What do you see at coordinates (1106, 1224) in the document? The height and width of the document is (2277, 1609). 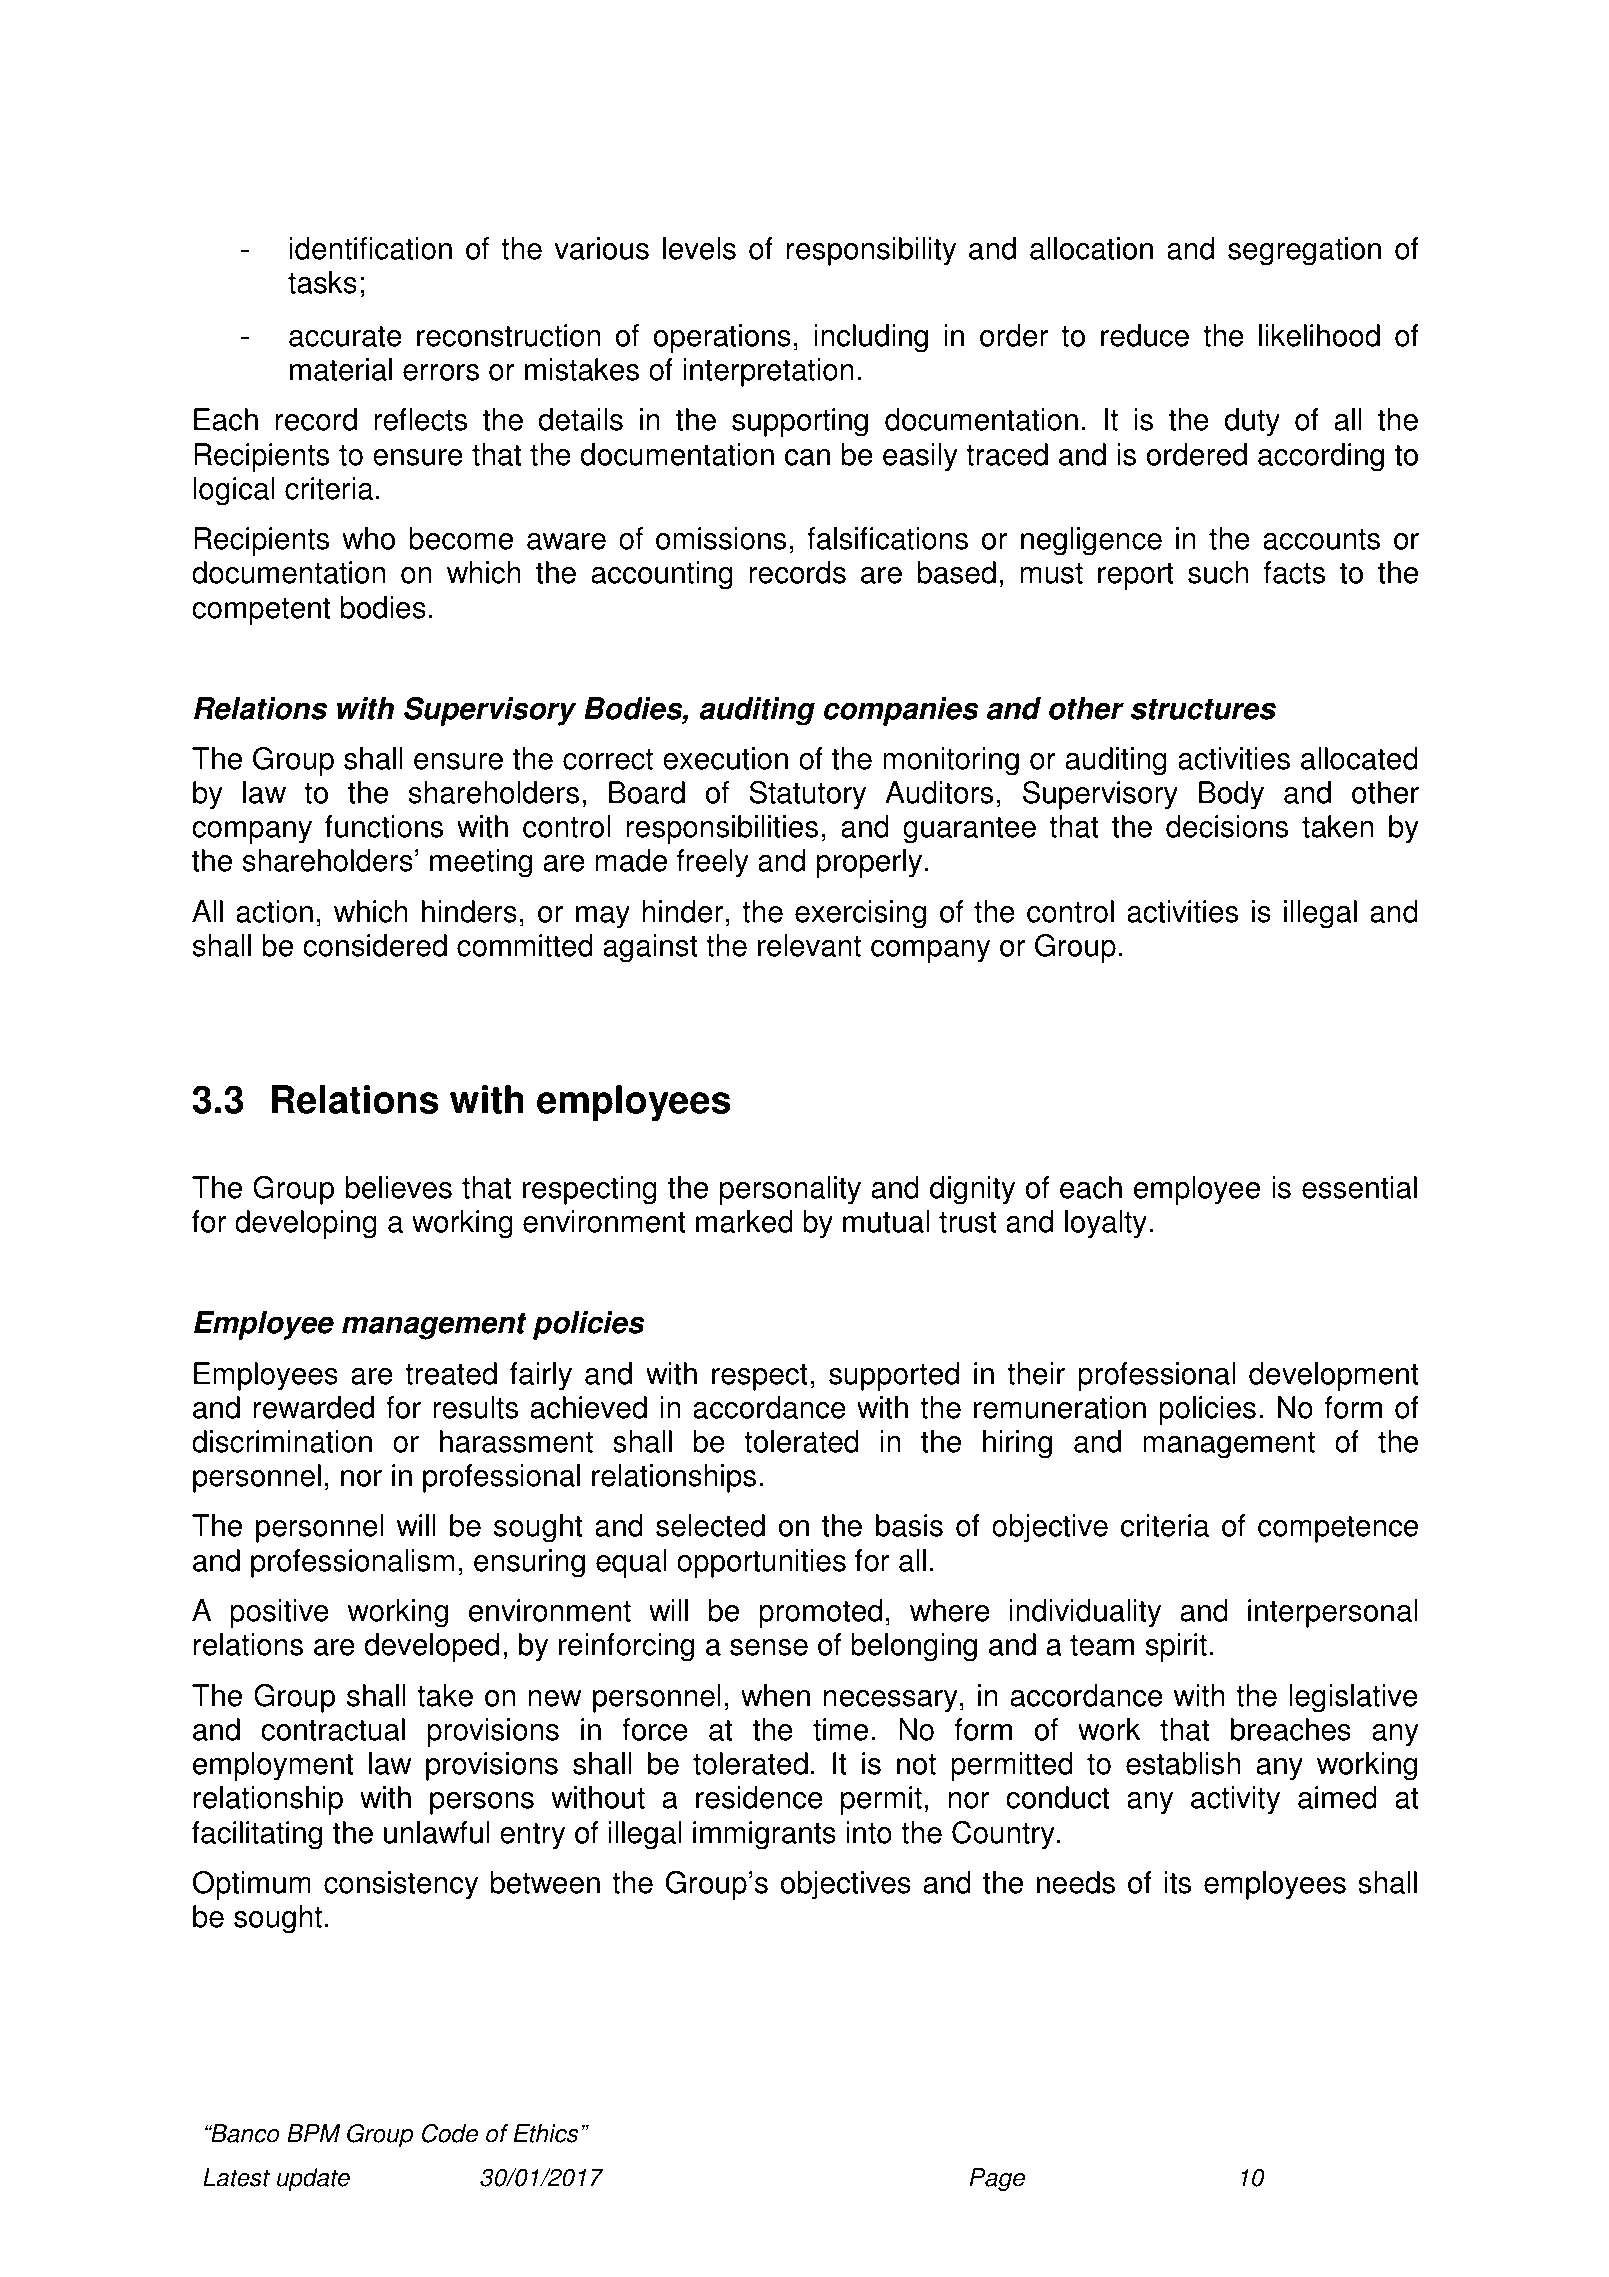 I see `loyalty` at bounding box center [1106, 1224].
